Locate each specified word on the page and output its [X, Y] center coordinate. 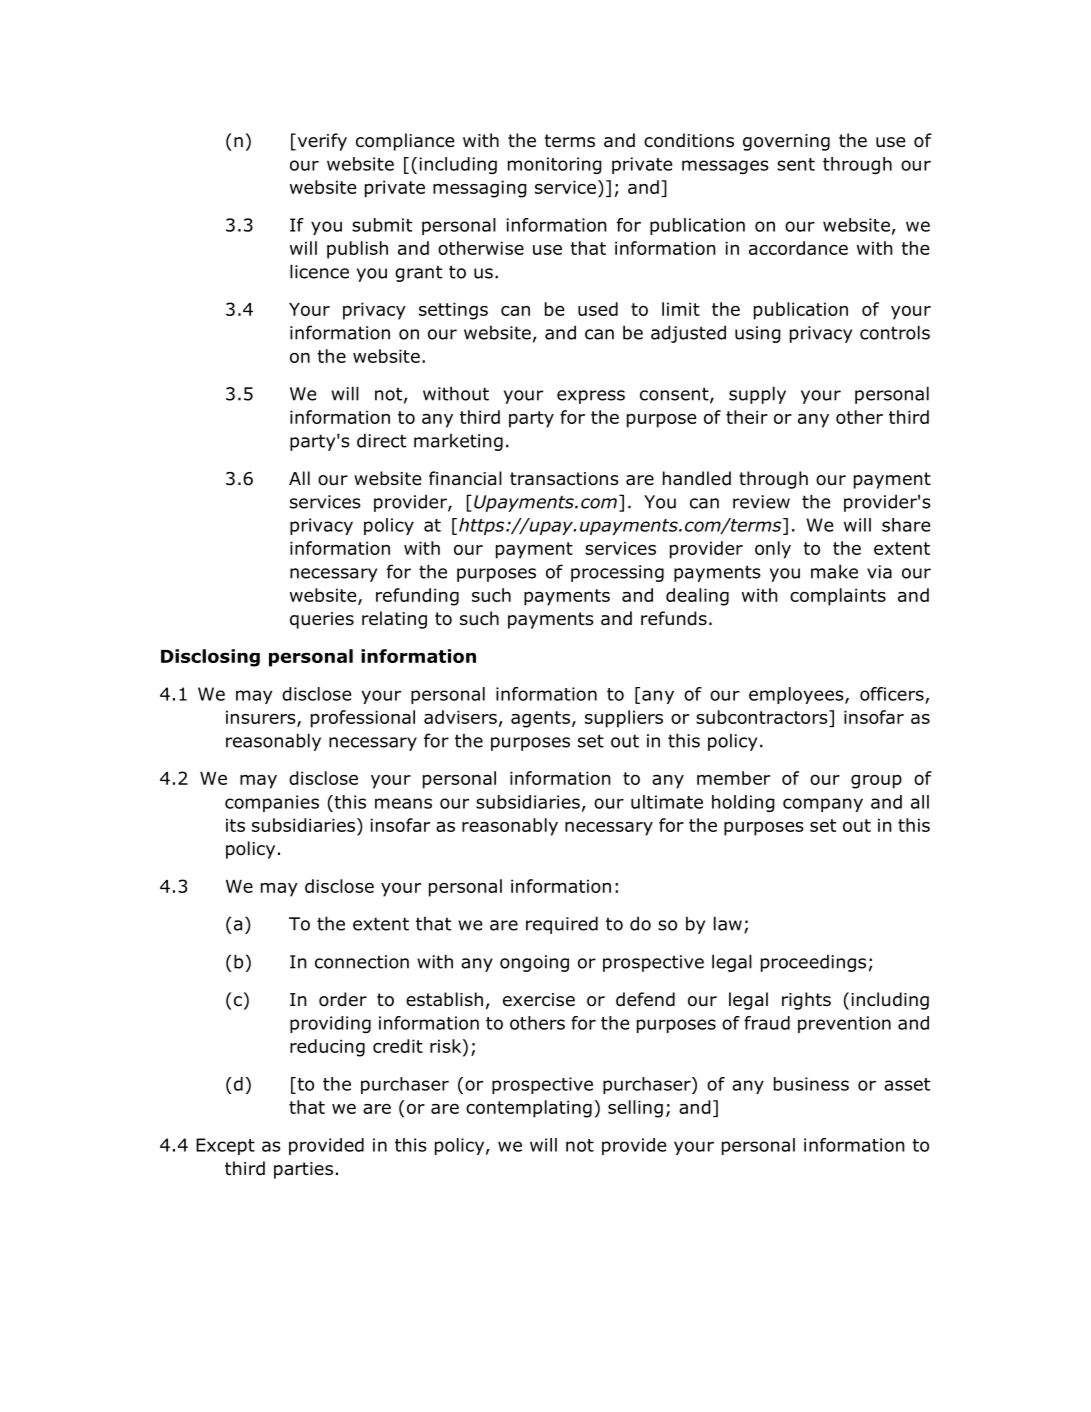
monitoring [555, 165]
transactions [564, 479]
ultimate [667, 802]
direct [381, 440]
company [823, 805]
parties [303, 1170]
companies [272, 803]
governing [786, 142]
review [761, 502]
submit [382, 225]
